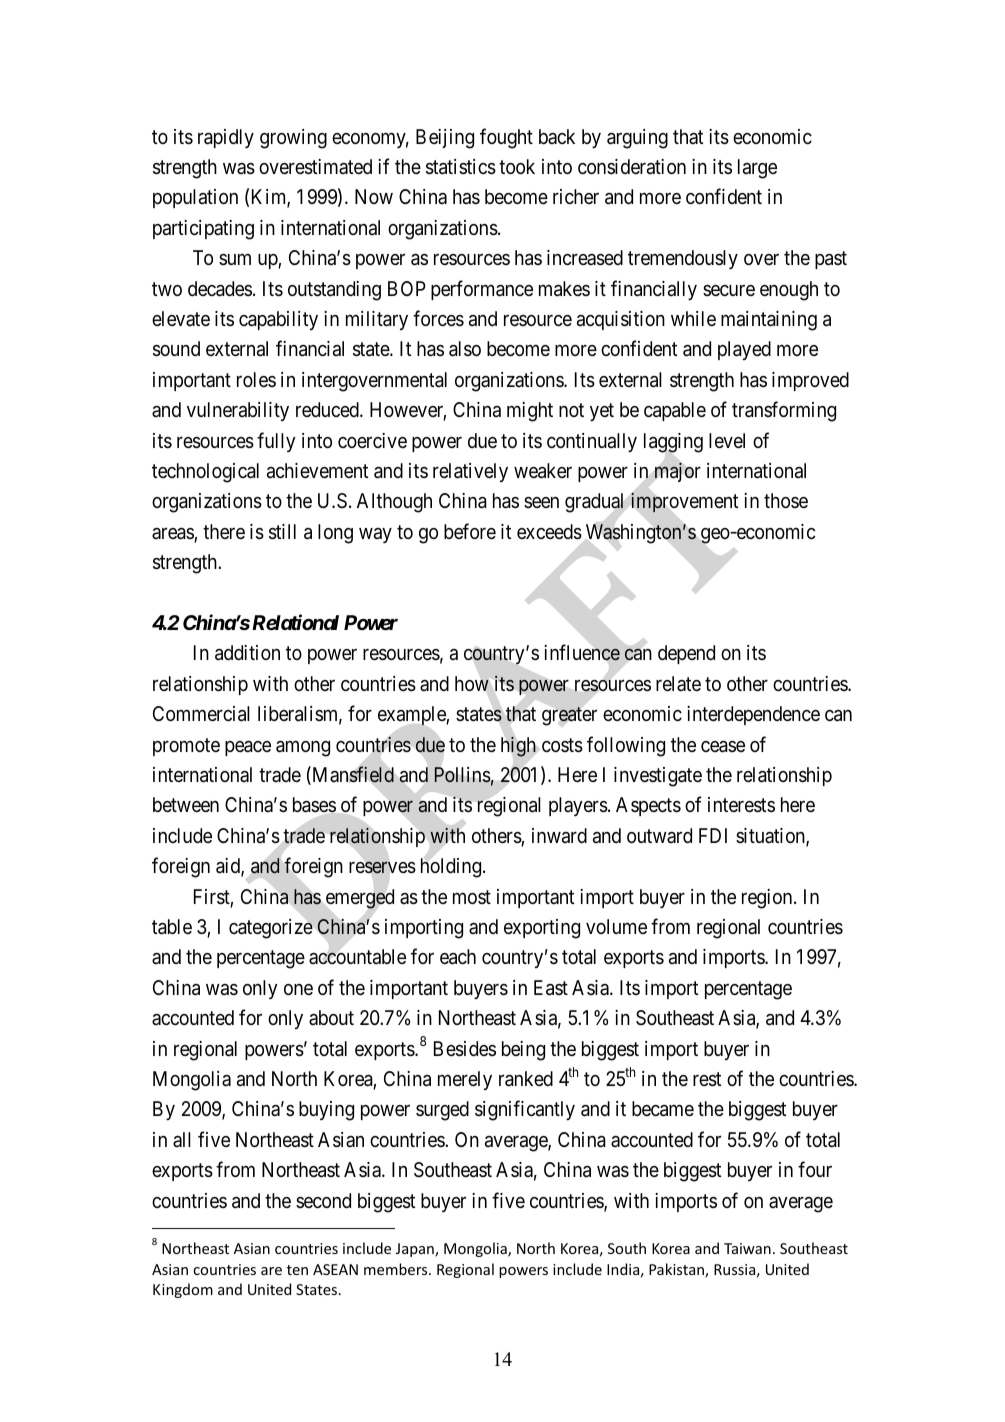  Describe the element at coordinates (747, 1248) in the screenshot. I see `Taiwan` at that location.
